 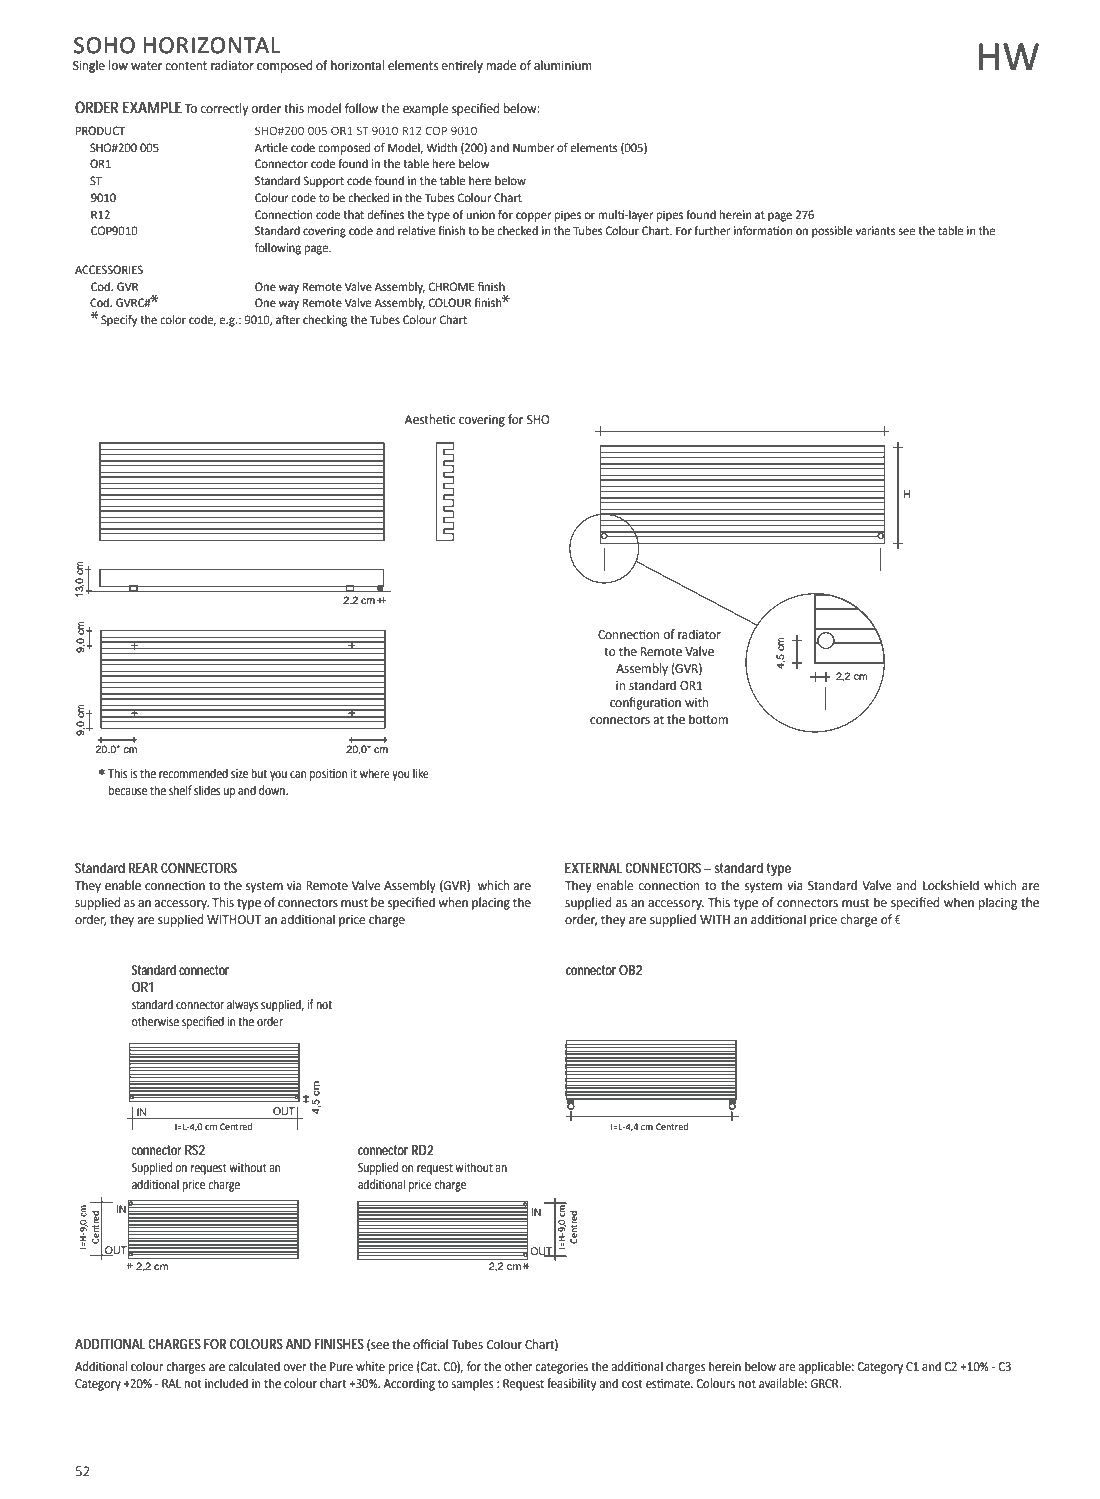 What do you see at coordinates (451, 287) in the screenshot?
I see `CHROME` at bounding box center [451, 287].
